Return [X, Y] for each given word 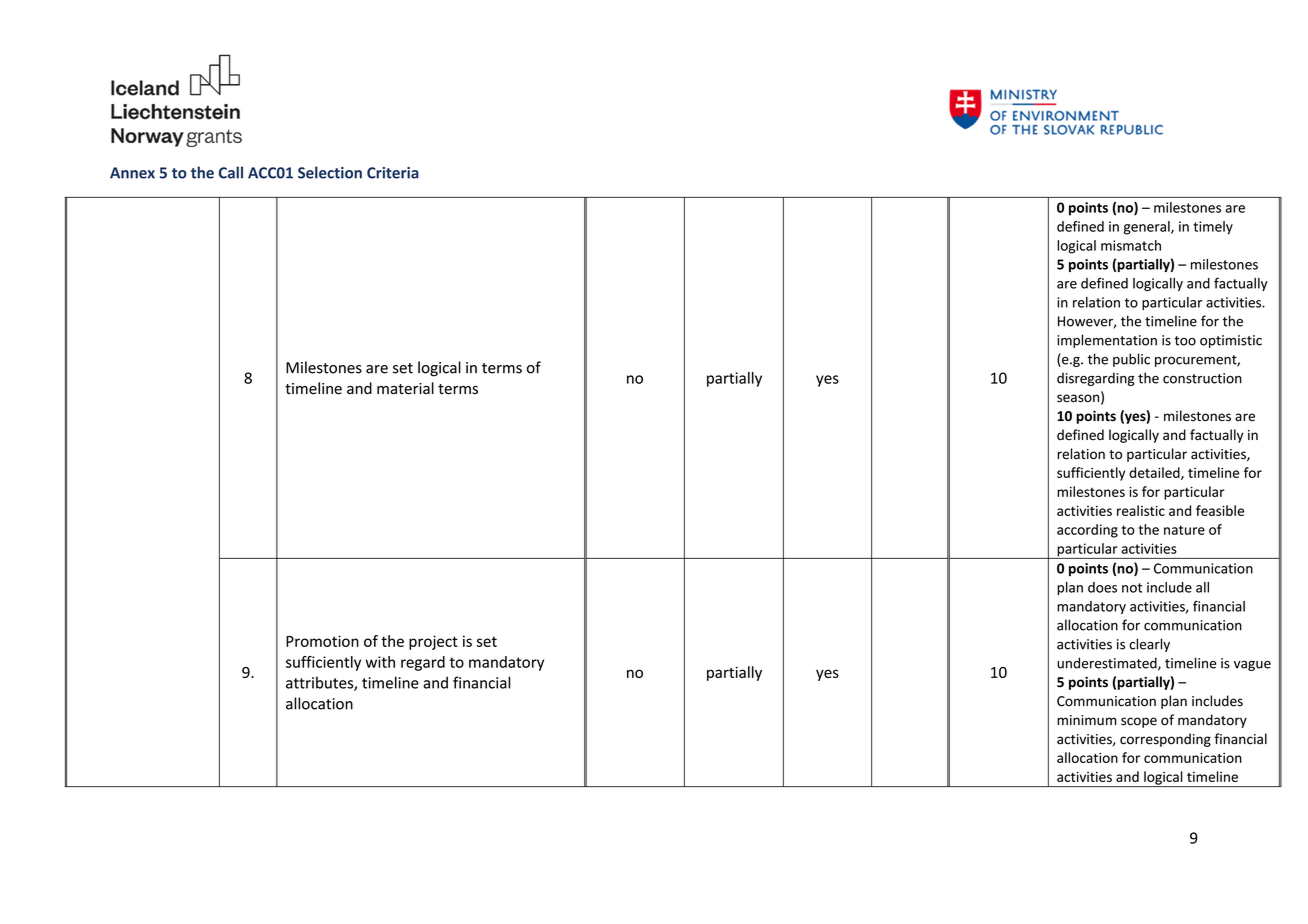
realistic [1141, 510]
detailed [1155, 473]
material [405, 388]
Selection [330, 172]
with [380, 662]
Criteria [393, 173]
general [1148, 228]
